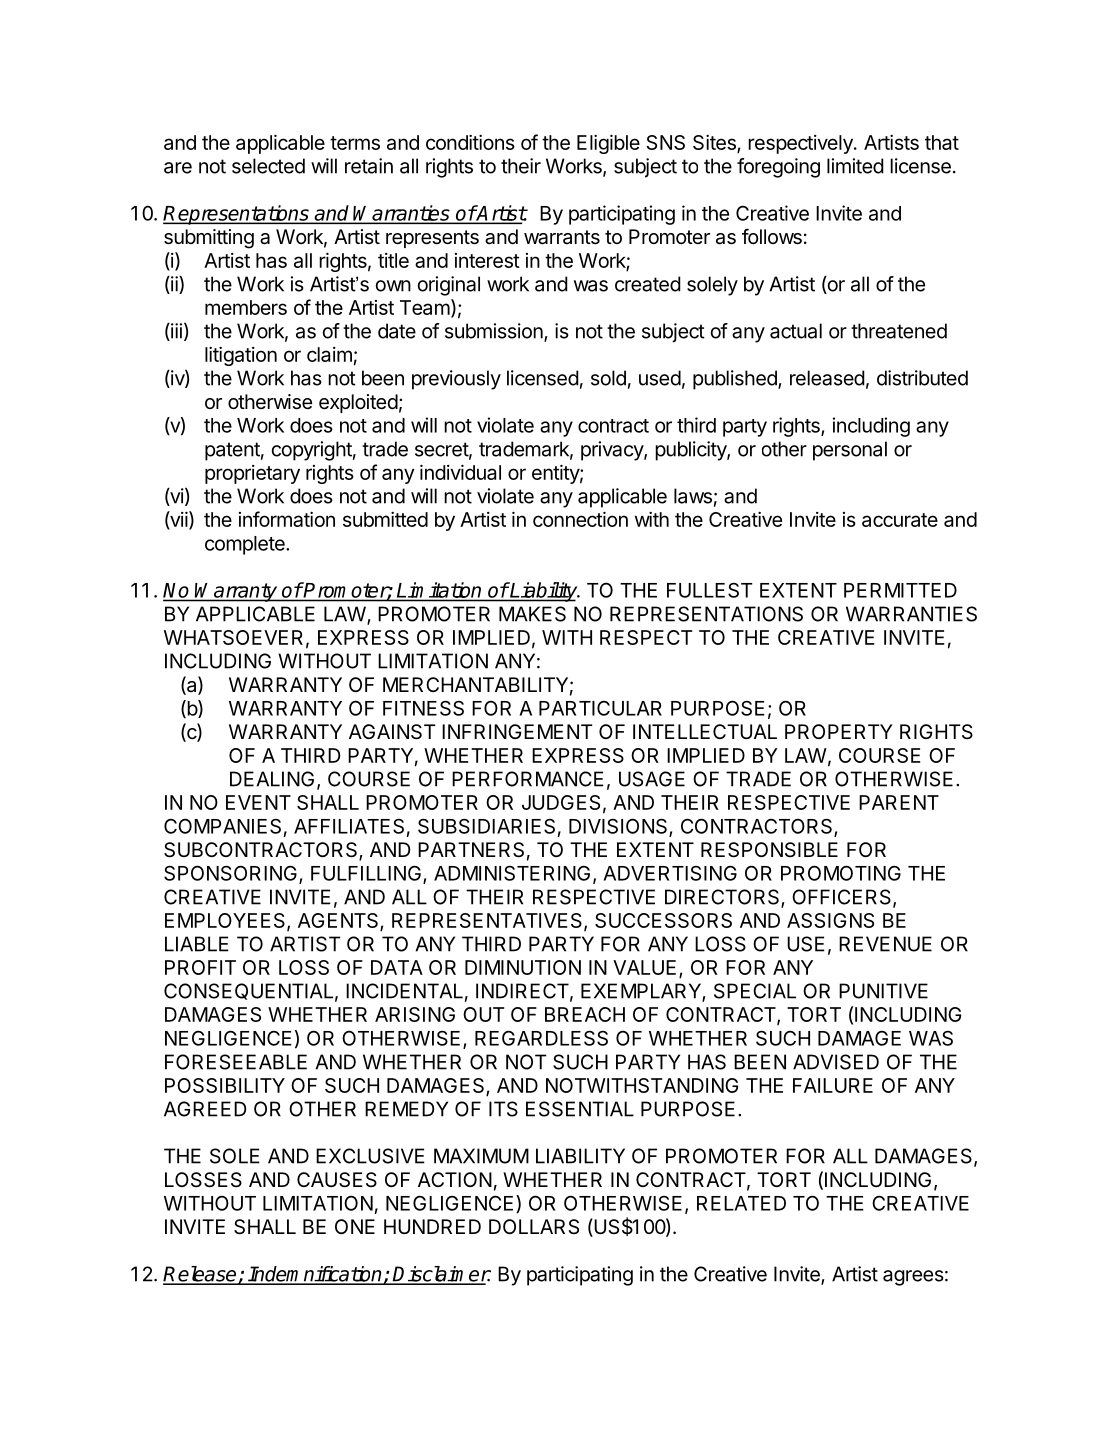 Image resolution: width=1109 pixels, height=1436 pixels. What do you see at coordinates (534, 1227) in the page?
I see `DOLLARS` at bounding box center [534, 1227].
